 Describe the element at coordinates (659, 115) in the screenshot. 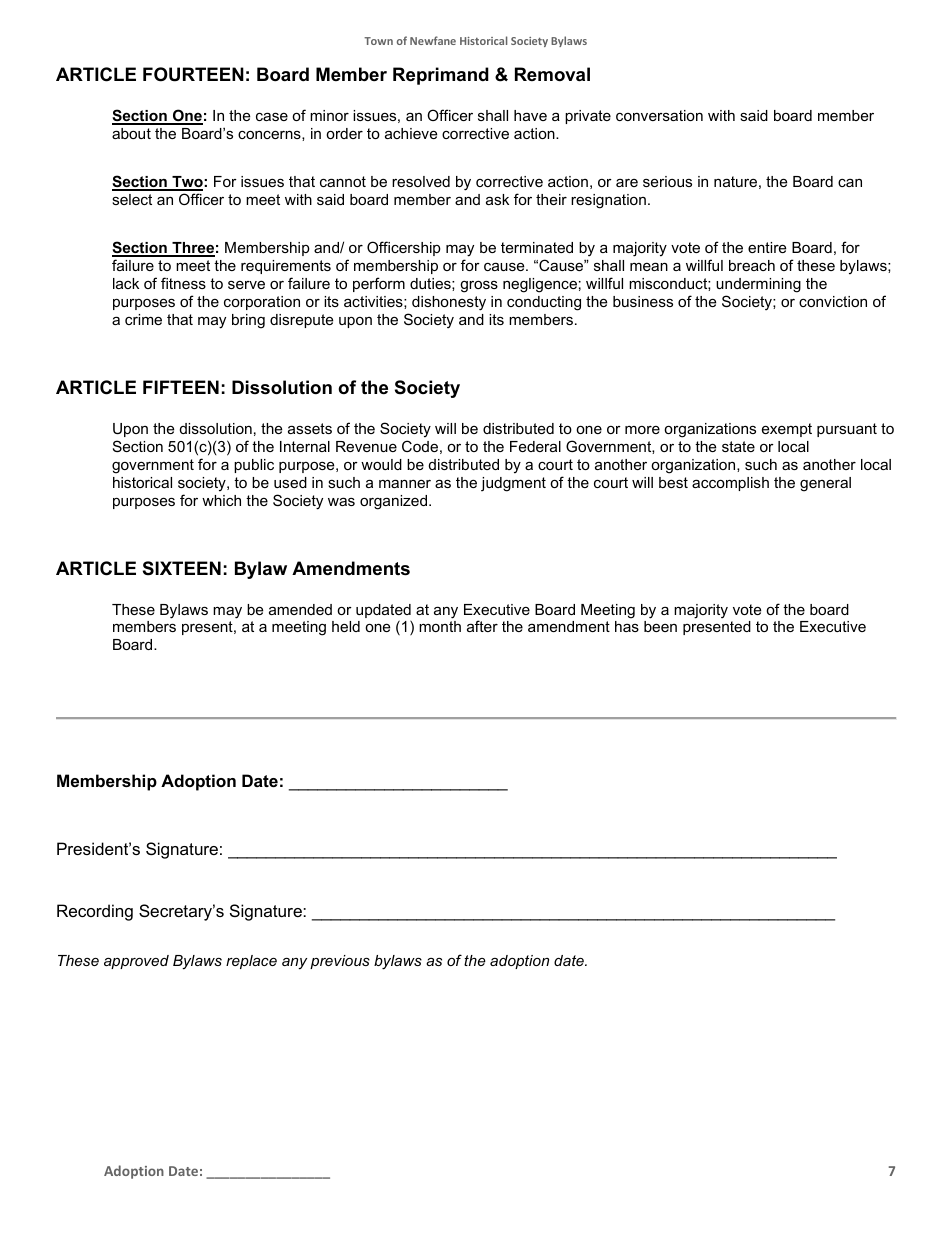

I see `conversation` at that location.
